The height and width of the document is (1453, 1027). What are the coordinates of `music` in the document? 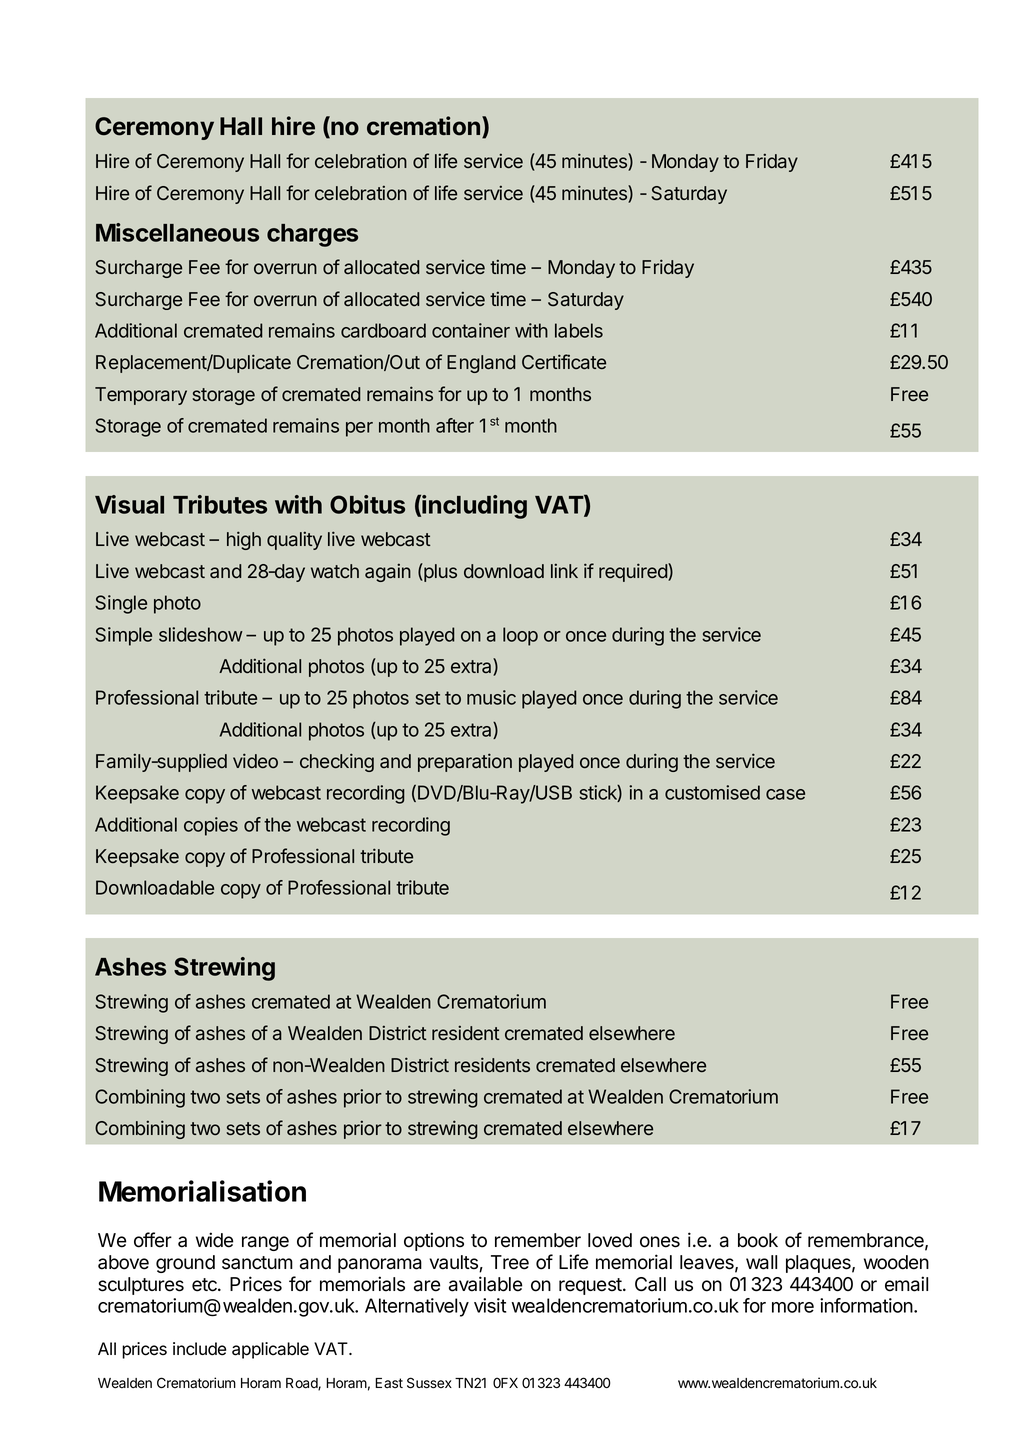 It's located at (491, 697).
